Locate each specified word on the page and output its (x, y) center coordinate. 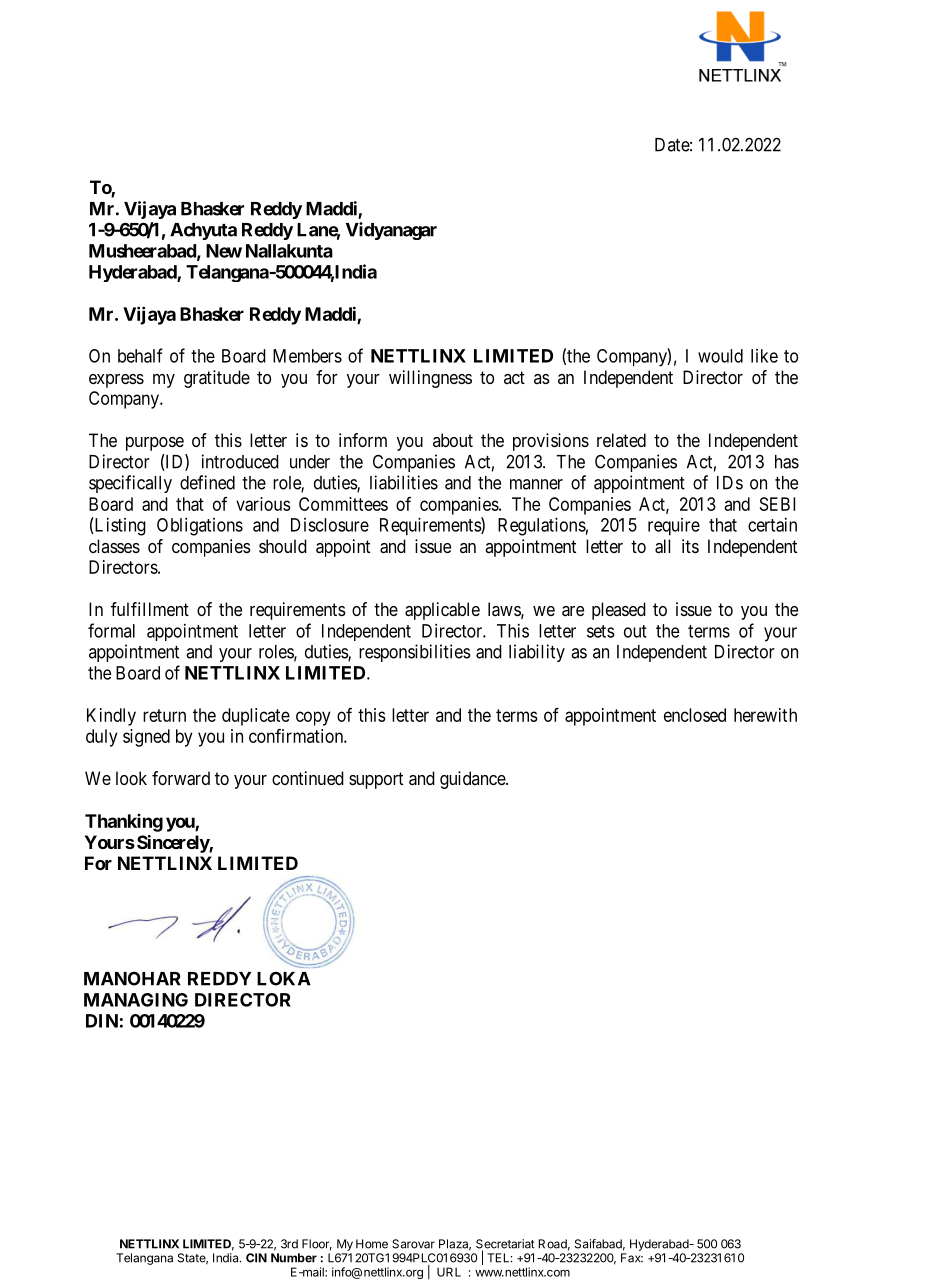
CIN (256, 1258)
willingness (430, 379)
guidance (473, 780)
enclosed (695, 715)
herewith (765, 715)
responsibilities (415, 653)
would (720, 356)
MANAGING (136, 1000)
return (164, 715)
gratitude (217, 379)
